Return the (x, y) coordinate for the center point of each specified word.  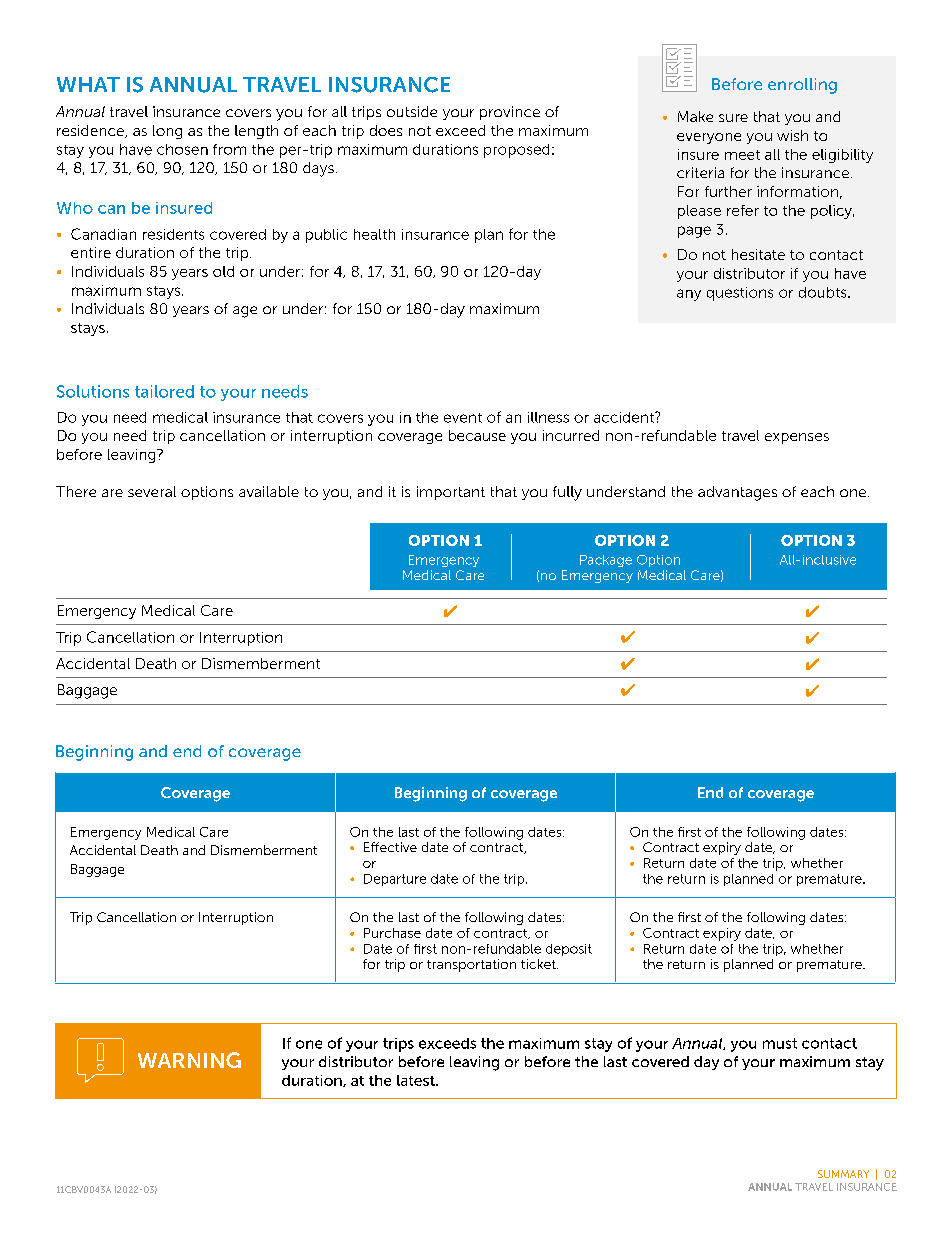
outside (412, 111)
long (167, 132)
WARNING (189, 1060)
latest (417, 1080)
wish (792, 135)
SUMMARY (843, 1174)
